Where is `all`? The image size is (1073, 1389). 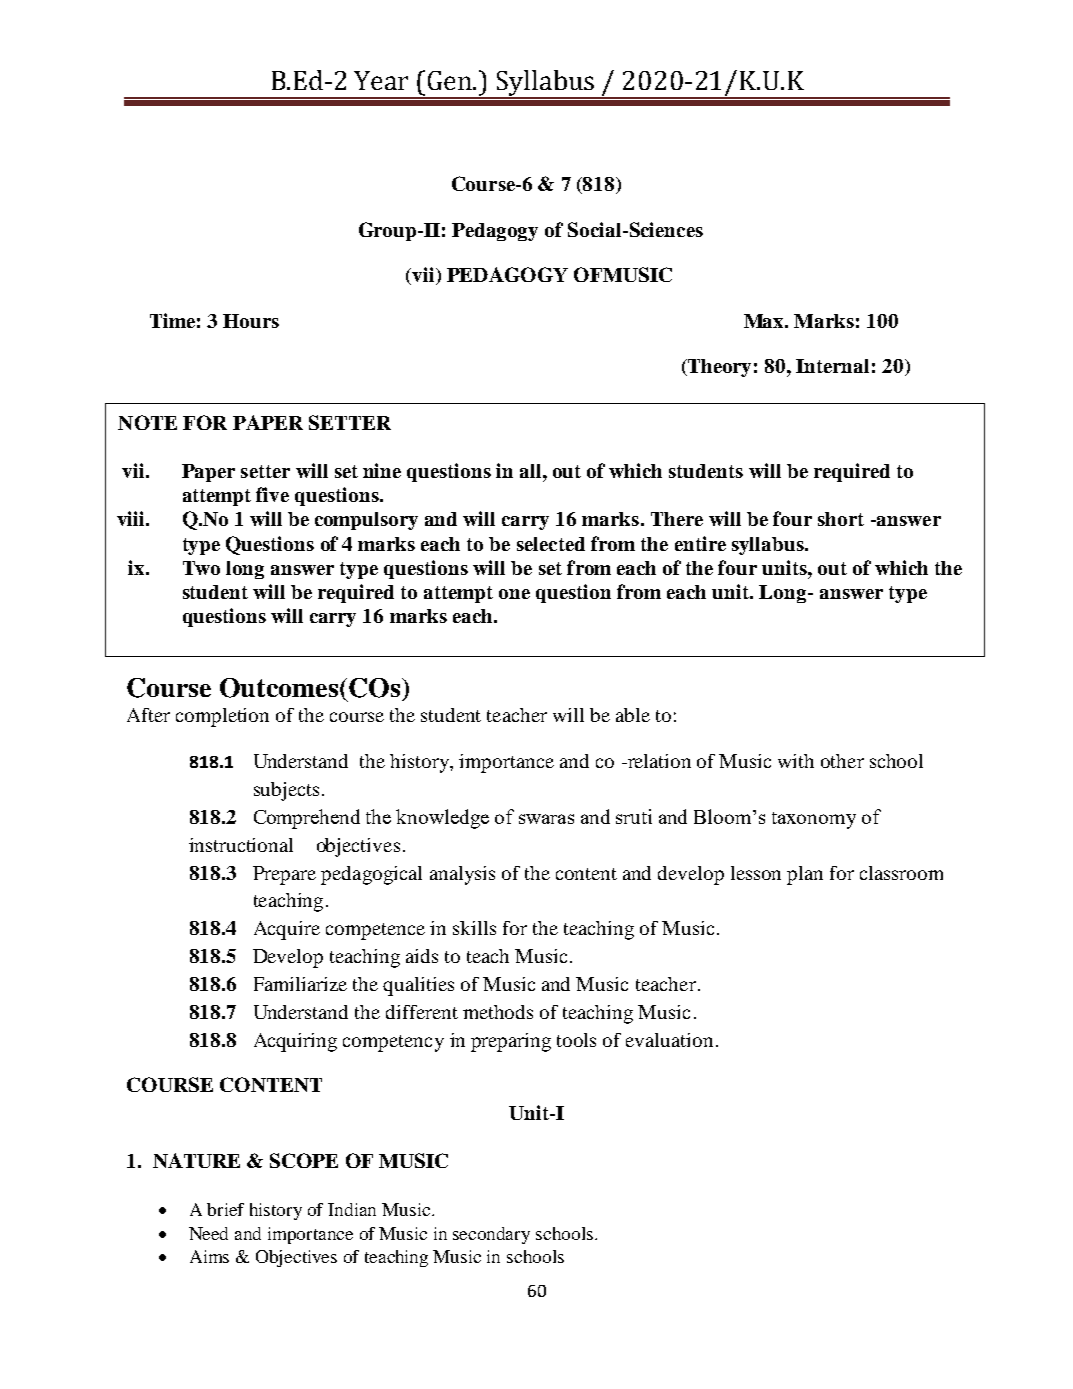
all is located at coordinates (532, 471).
